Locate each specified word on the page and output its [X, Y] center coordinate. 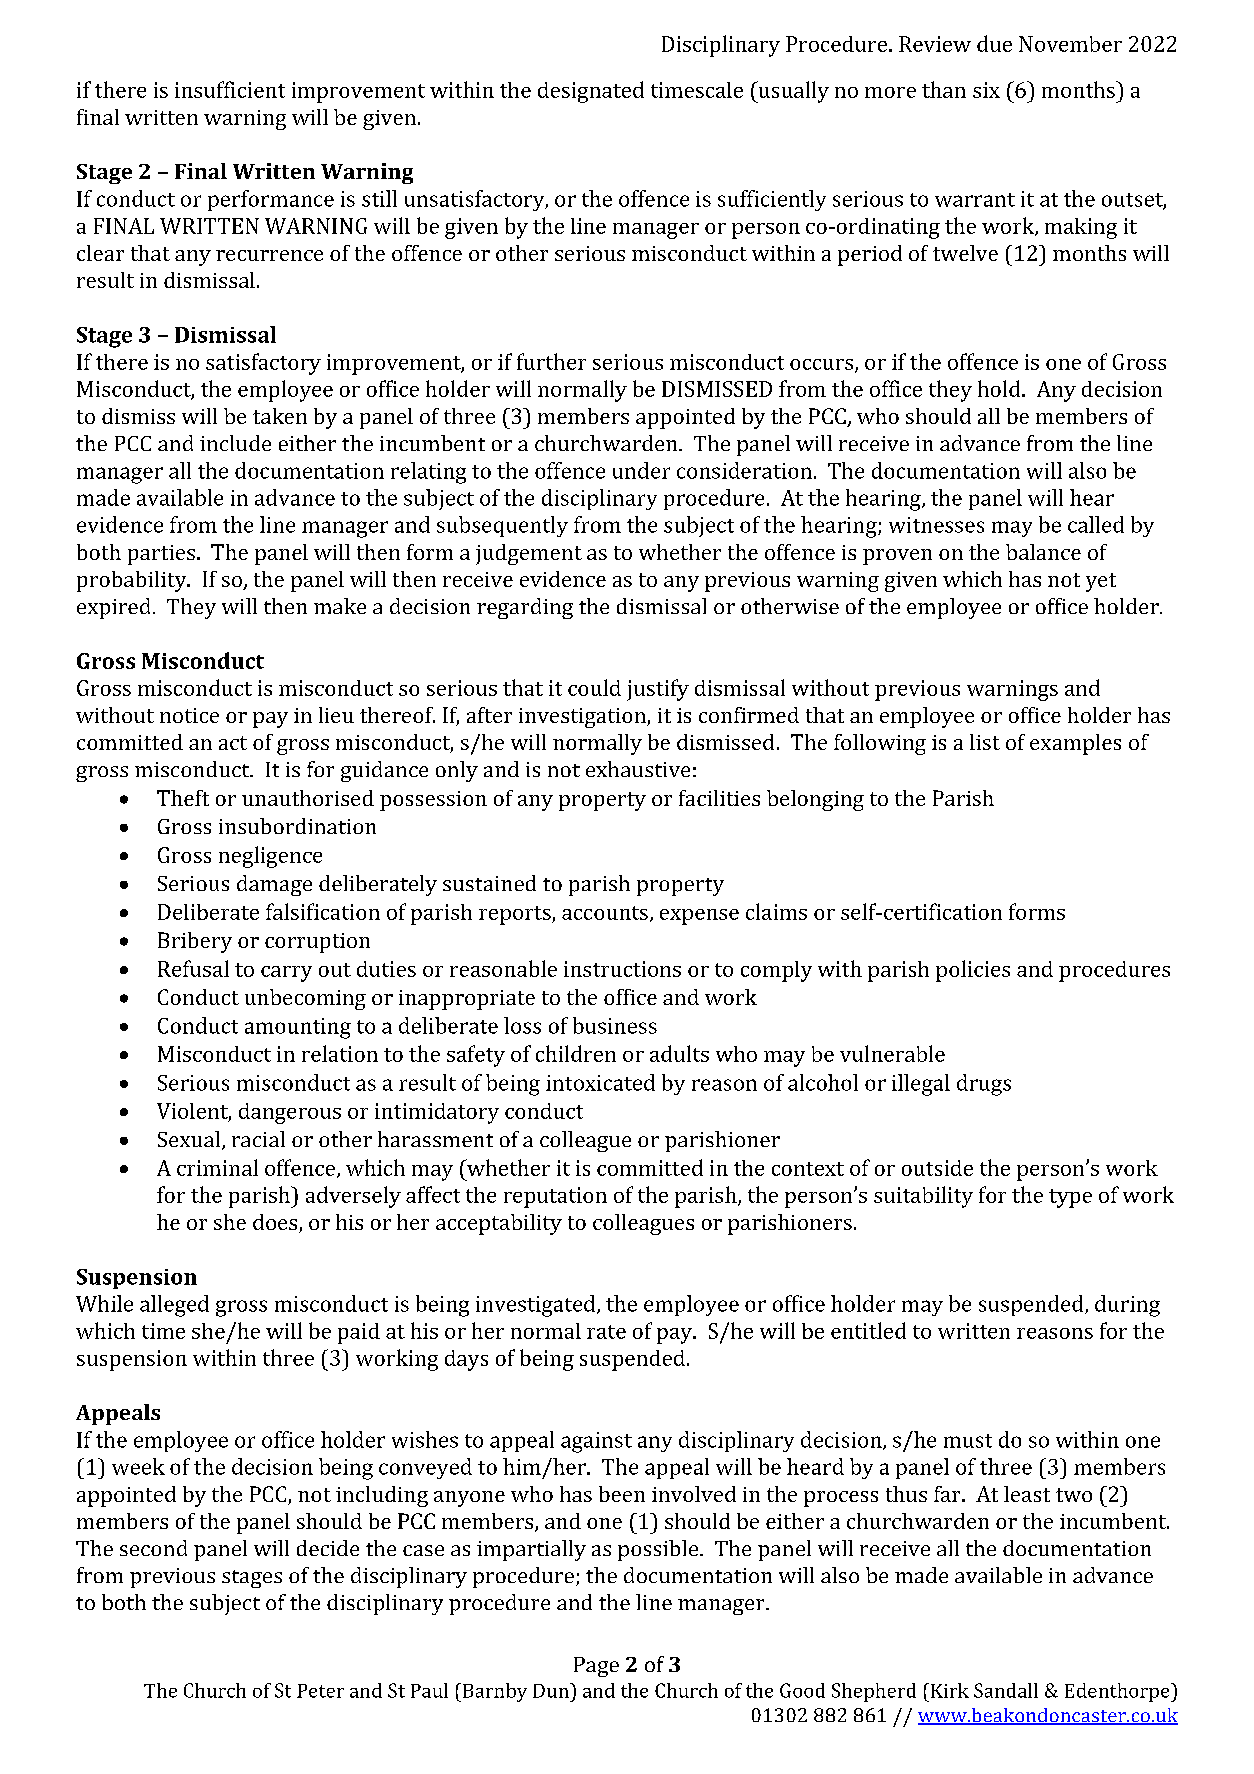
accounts [605, 913]
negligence [270, 857]
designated [591, 92]
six [986, 90]
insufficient [230, 89]
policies [973, 971]
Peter [320, 1691]
